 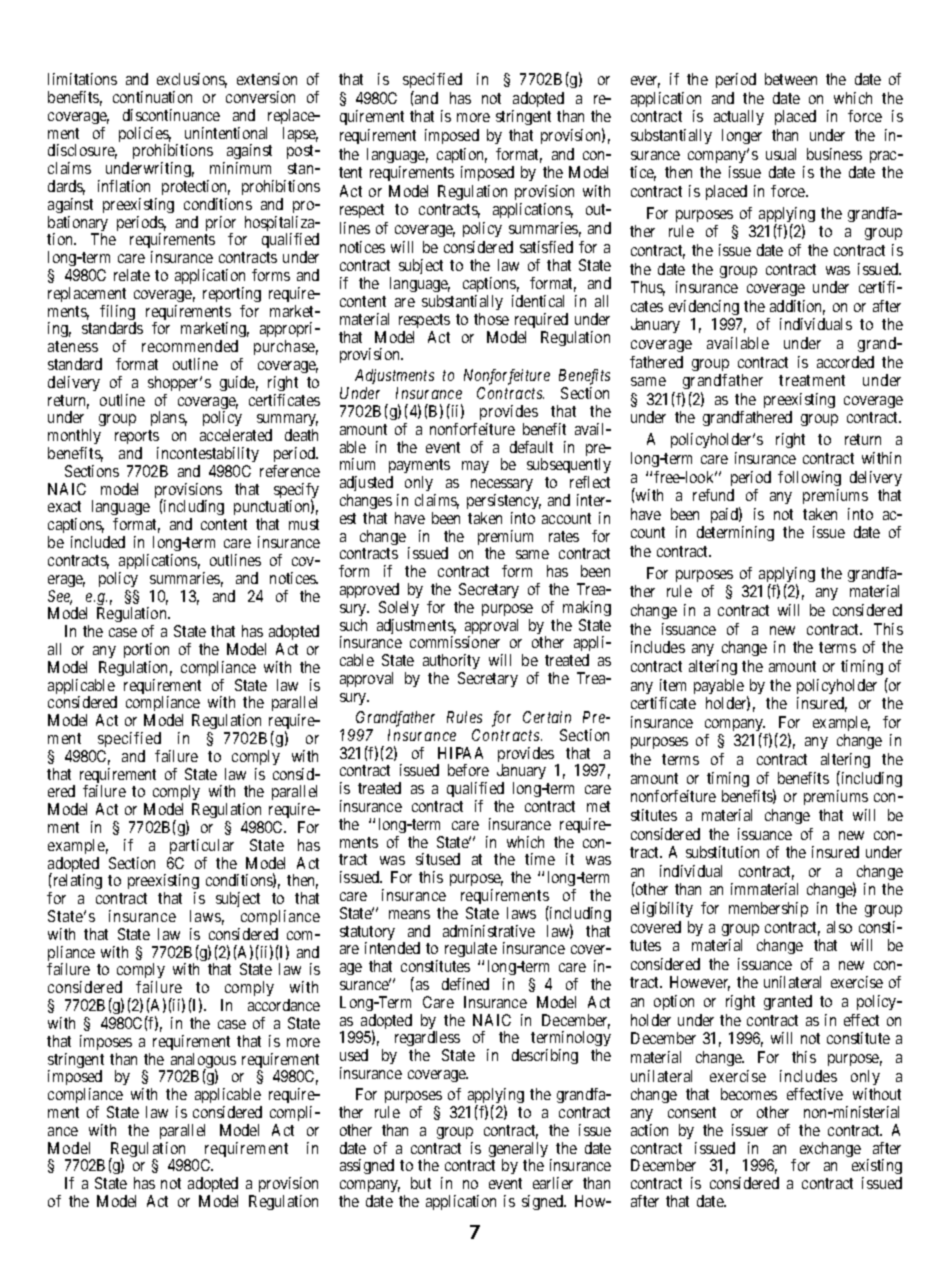 I want to click on following, so click(x=809, y=478).
